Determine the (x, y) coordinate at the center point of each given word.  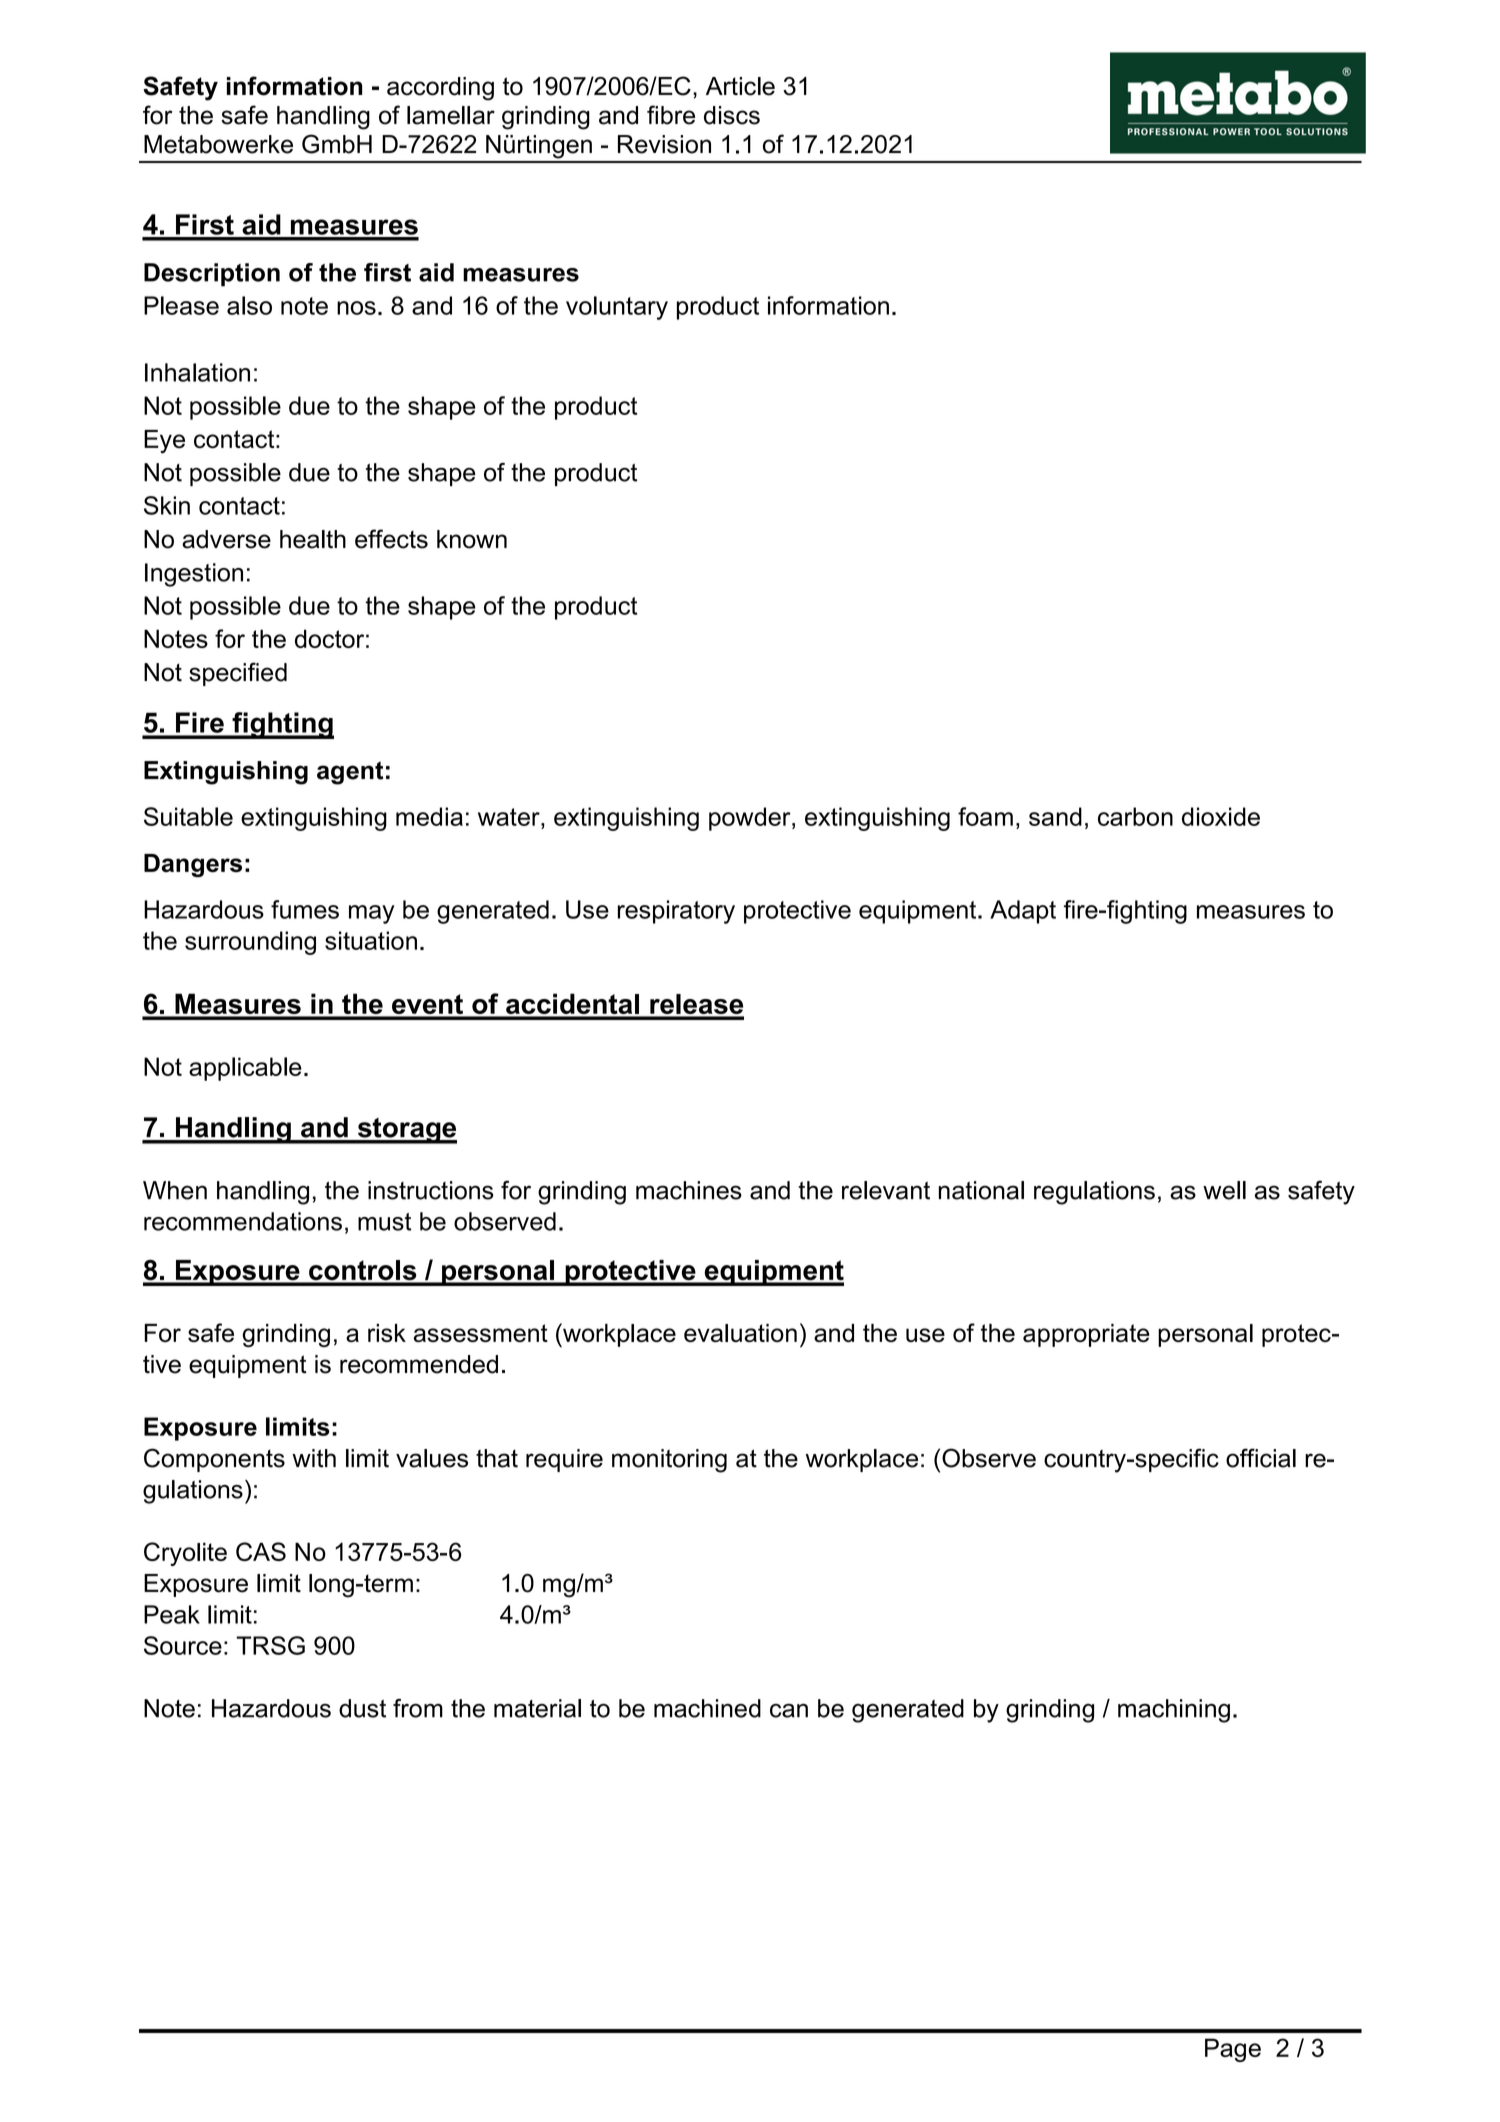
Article (740, 86)
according (440, 89)
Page (1233, 2050)
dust (362, 1708)
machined (707, 1708)
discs (732, 115)
